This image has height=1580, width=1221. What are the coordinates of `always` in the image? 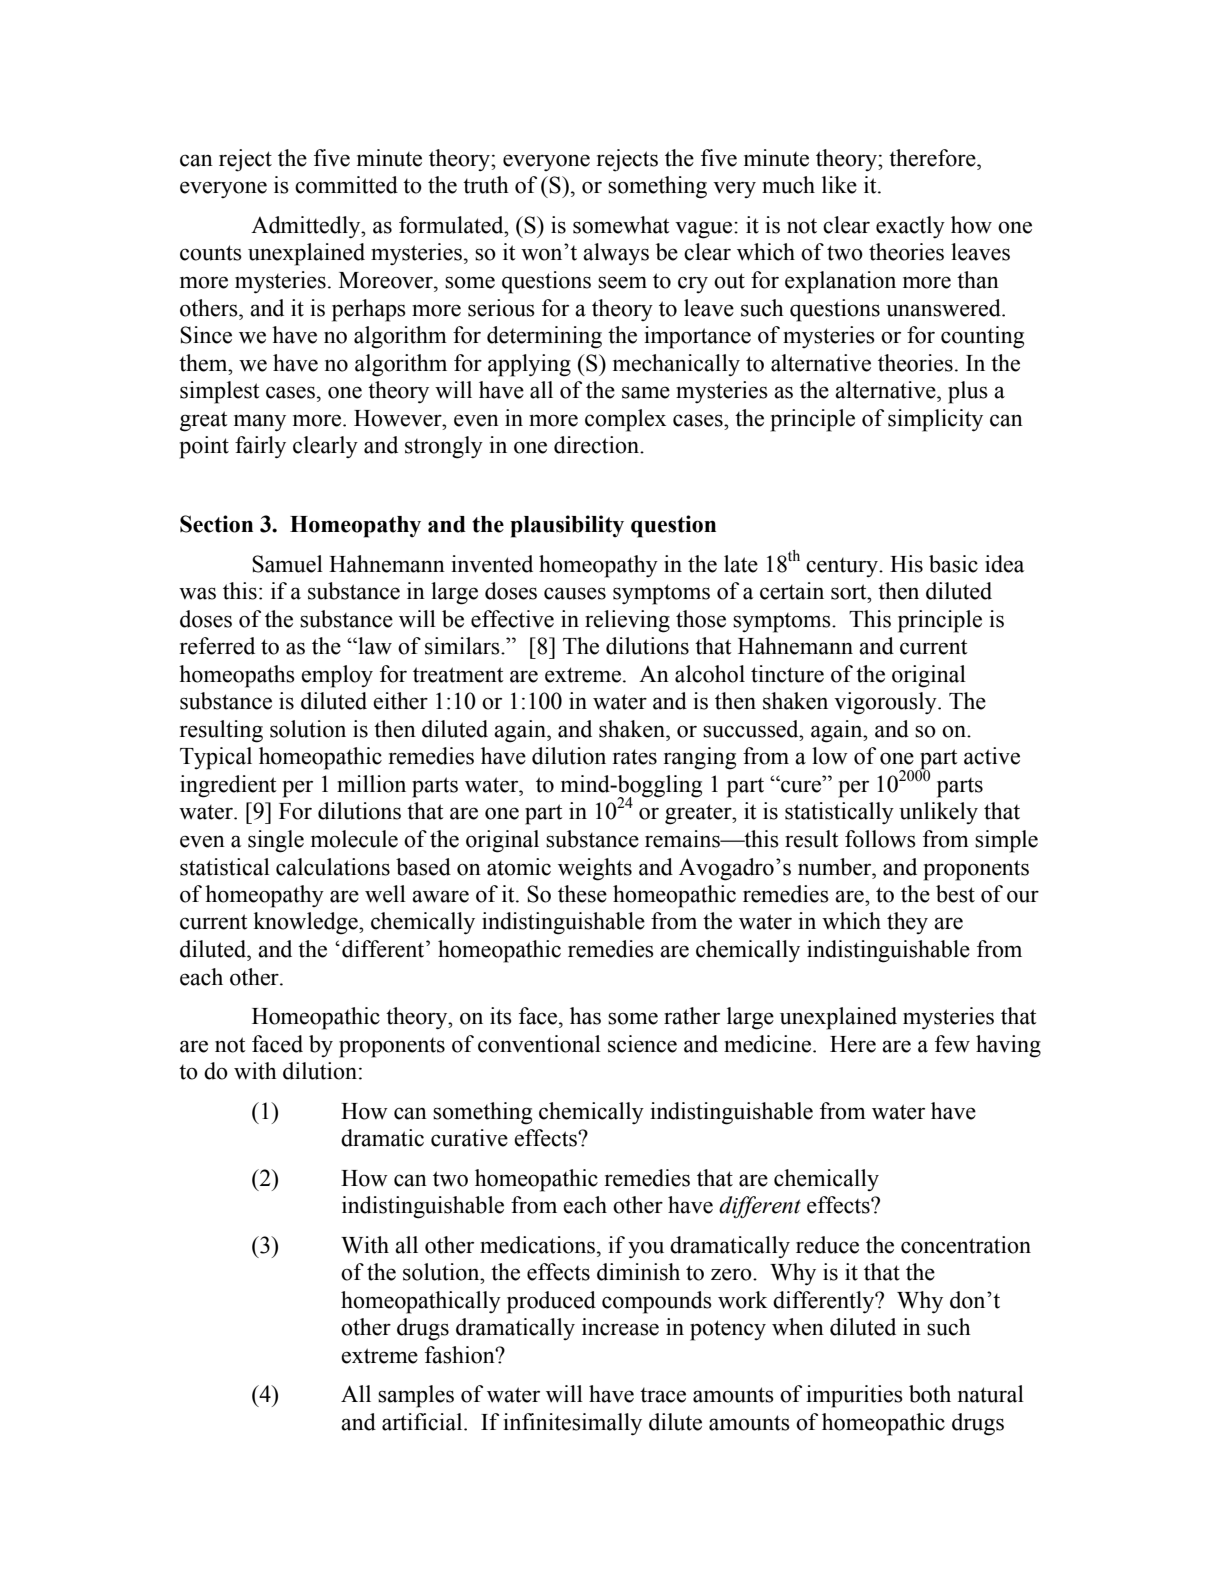 It's located at (616, 254).
